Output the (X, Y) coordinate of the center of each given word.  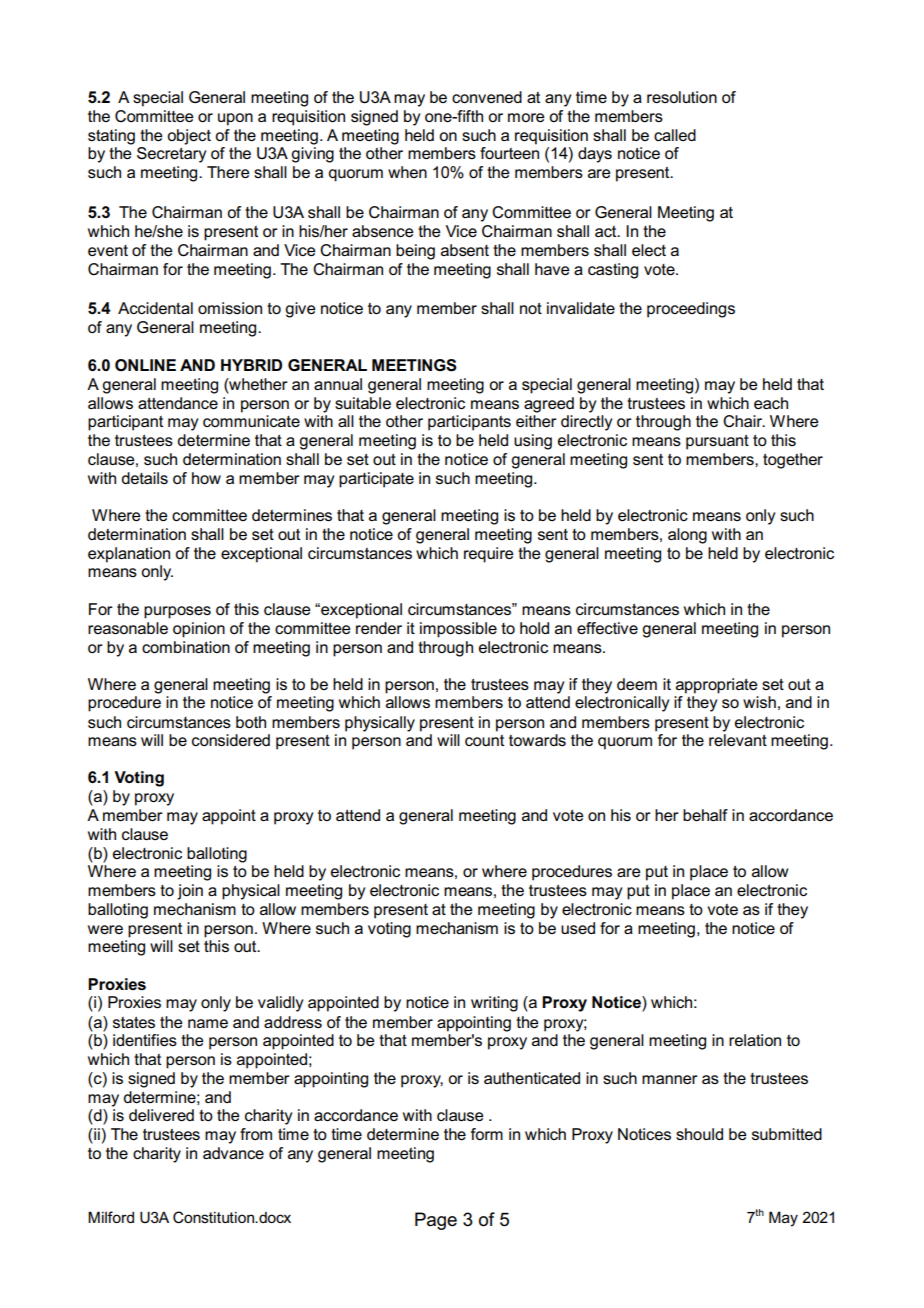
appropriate (717, 686)
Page (436, 1221)
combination (186, 647)
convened (487, 97)
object (189, 137)
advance (233, 1153)
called (675, 135)
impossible (458, 630)
